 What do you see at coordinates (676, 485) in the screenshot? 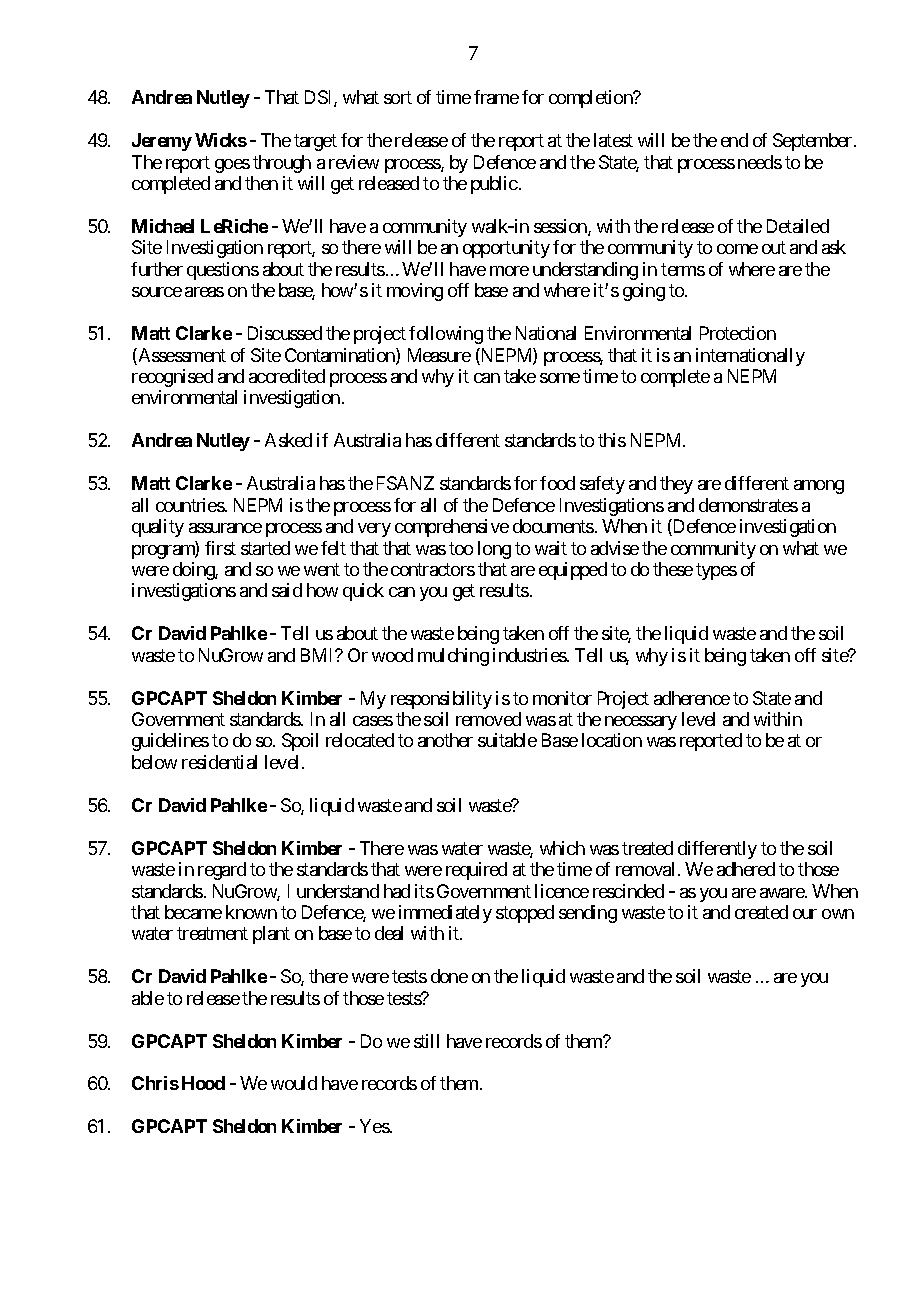
I see `they` at bounding box center [676, 485].
